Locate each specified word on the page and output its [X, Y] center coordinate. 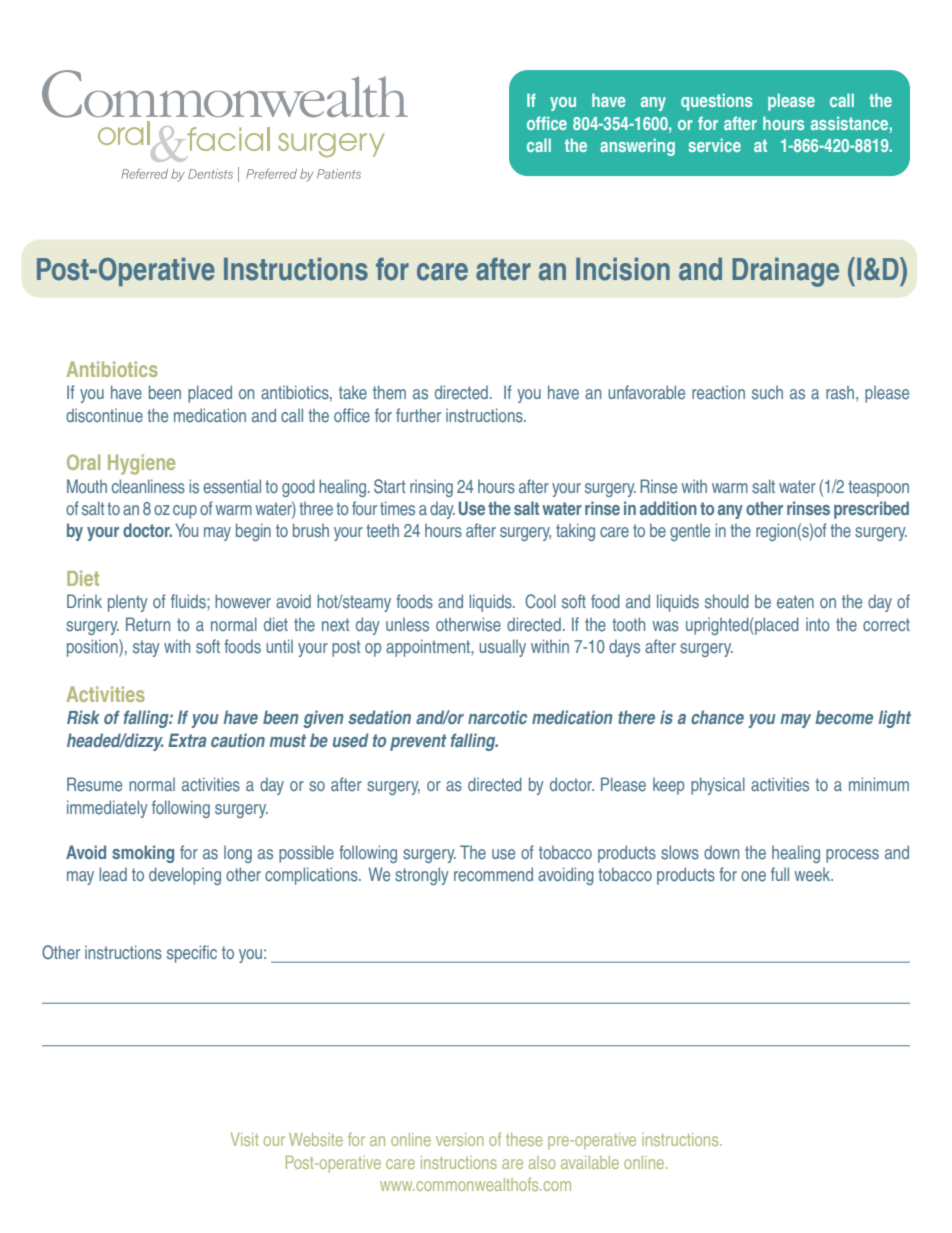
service [714, 145]
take [353, 393]
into [818, 624]
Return [148, 624]
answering [637, 147]
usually [502, 648]
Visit [245, 1139]
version [460, 1139]
